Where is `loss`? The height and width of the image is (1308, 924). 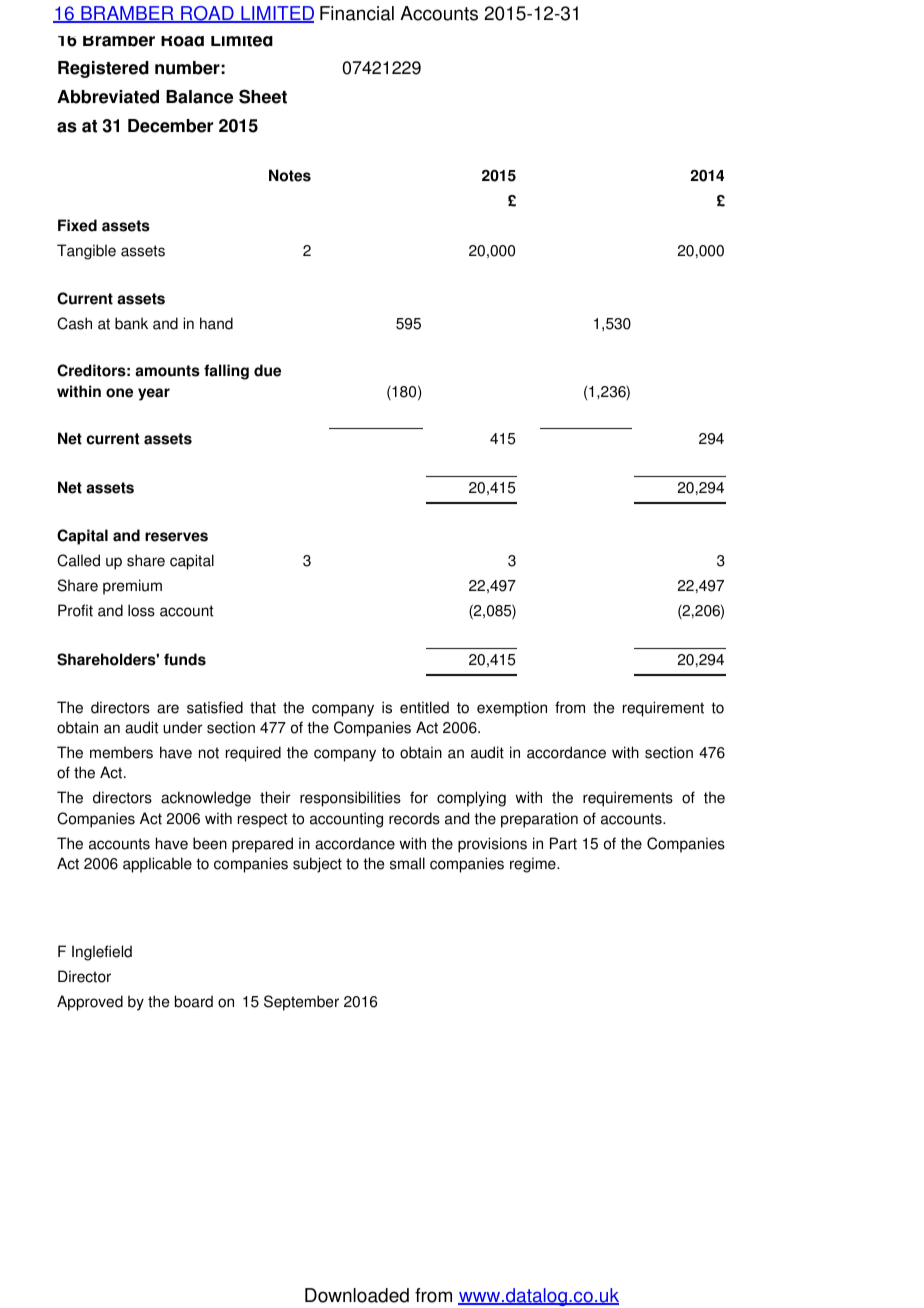 loss is located at coordinates (141, 610).
